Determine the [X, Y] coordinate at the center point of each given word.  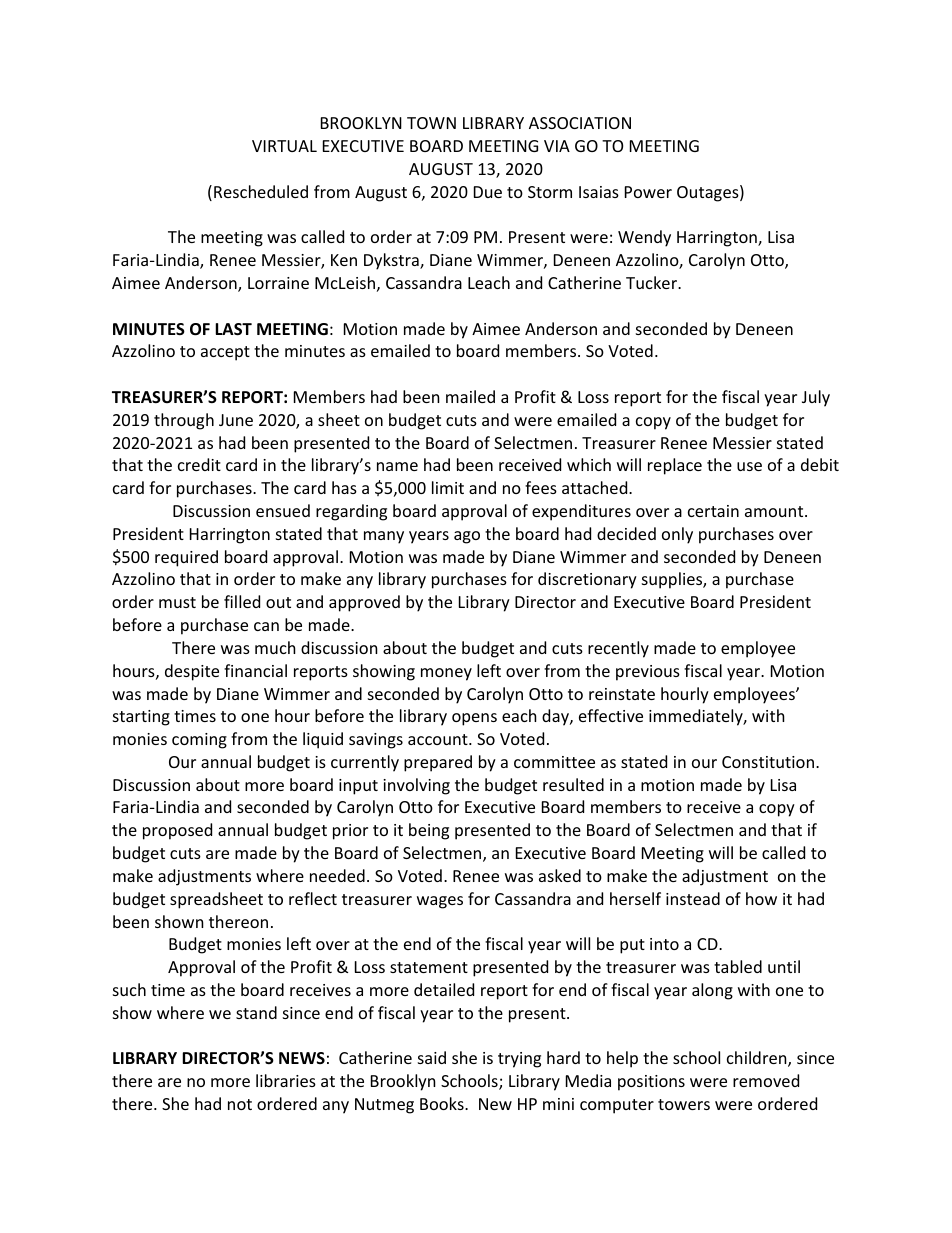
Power [648, 192]
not [240, 1104]
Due [488, 192]
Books [443, 1103]
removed [766, 1080]
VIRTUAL [284, 146]
